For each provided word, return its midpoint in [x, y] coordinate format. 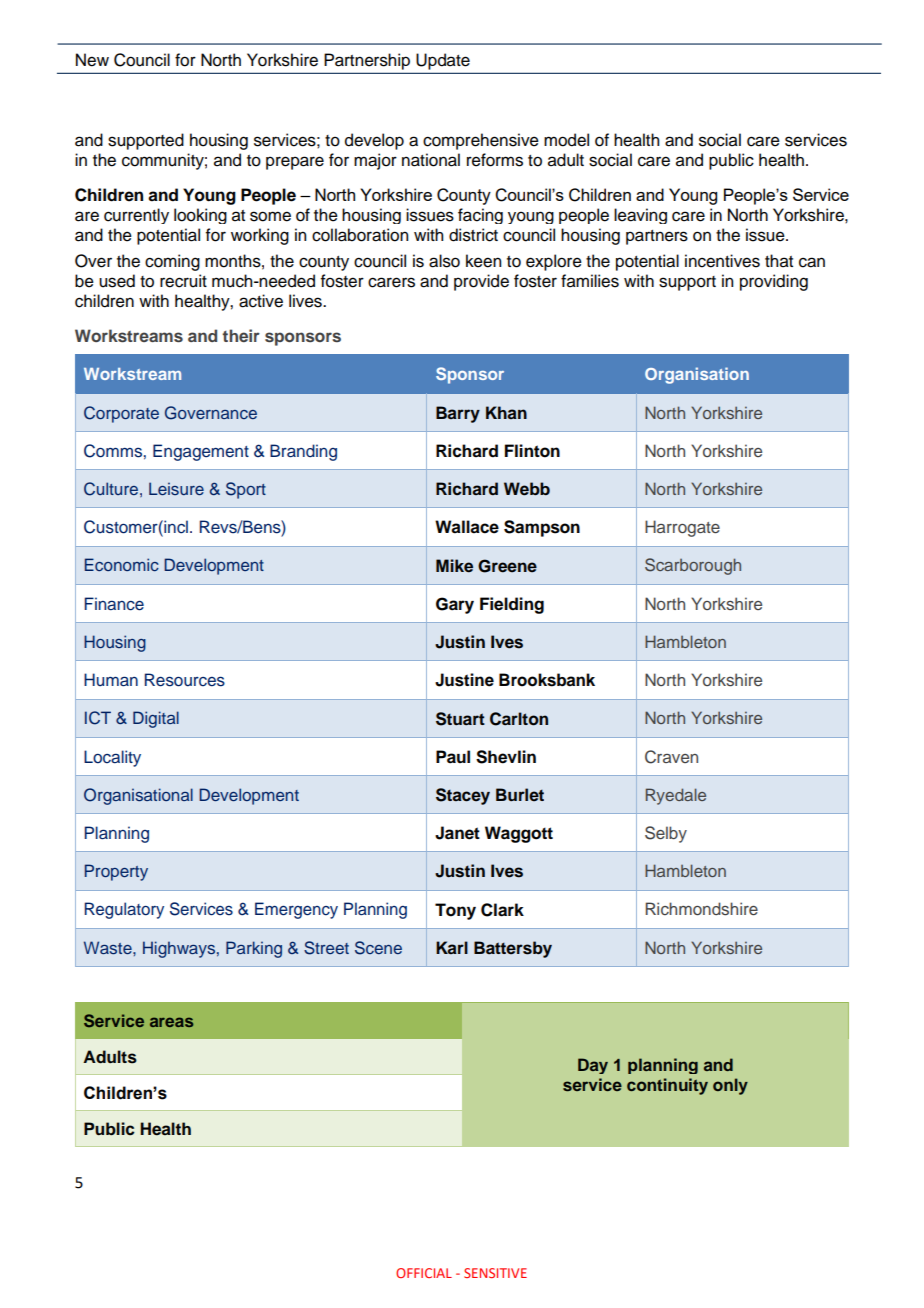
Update [443, 61]
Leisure [176, 488]
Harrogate [682, 528]
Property [116, 872]
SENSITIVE [495, 1273]
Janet [457, 833]
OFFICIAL [424, 1273]
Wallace [467, 527]
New [92, 60]
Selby [666, 834]
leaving [640, 216]
